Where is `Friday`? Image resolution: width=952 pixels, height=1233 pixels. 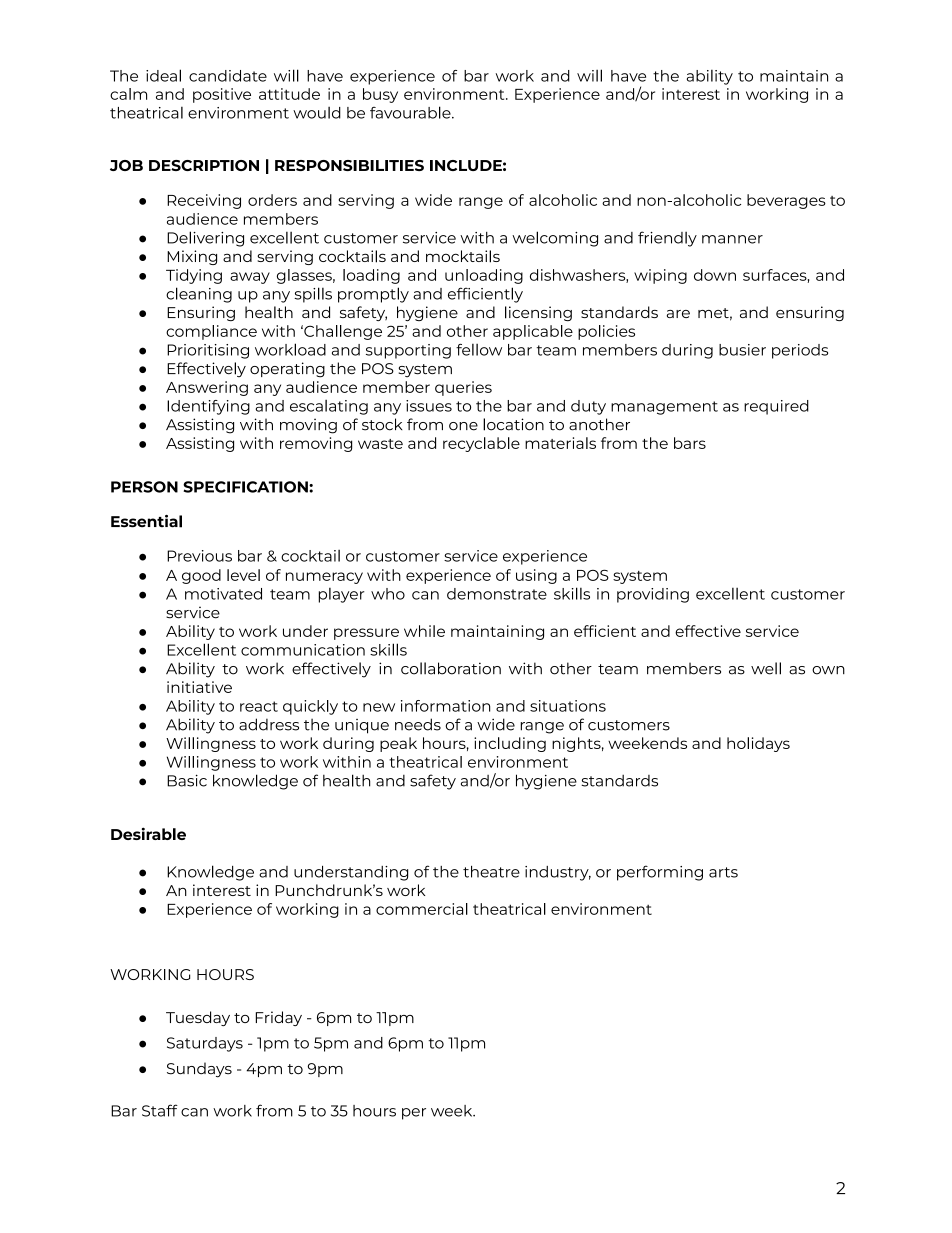
Friday is located at coordinates (279, 1018).
